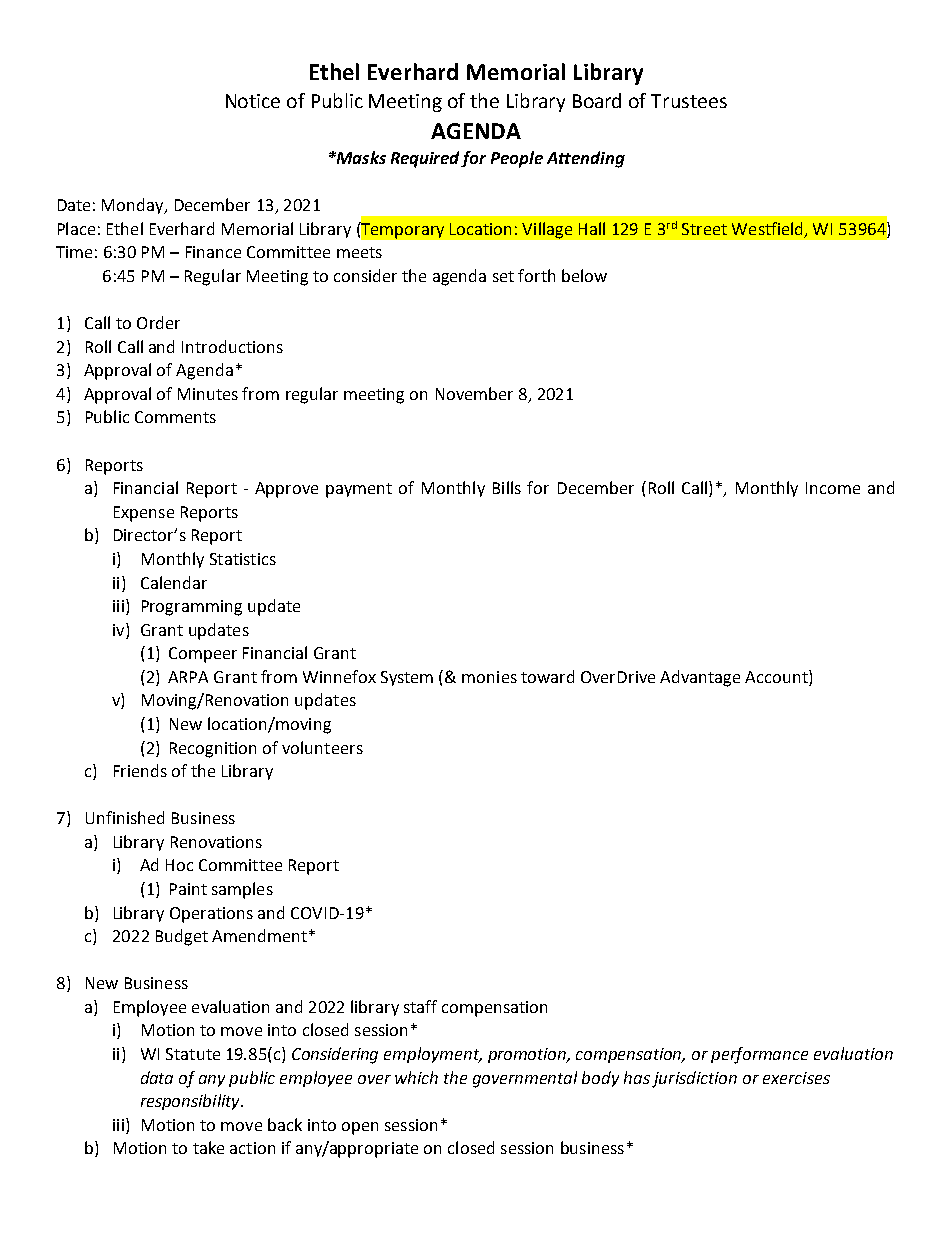 The width and height of the image is (952, 1233). Describe the element at coordinates (689, 101) in the image. I see `Trustees` at that location.
